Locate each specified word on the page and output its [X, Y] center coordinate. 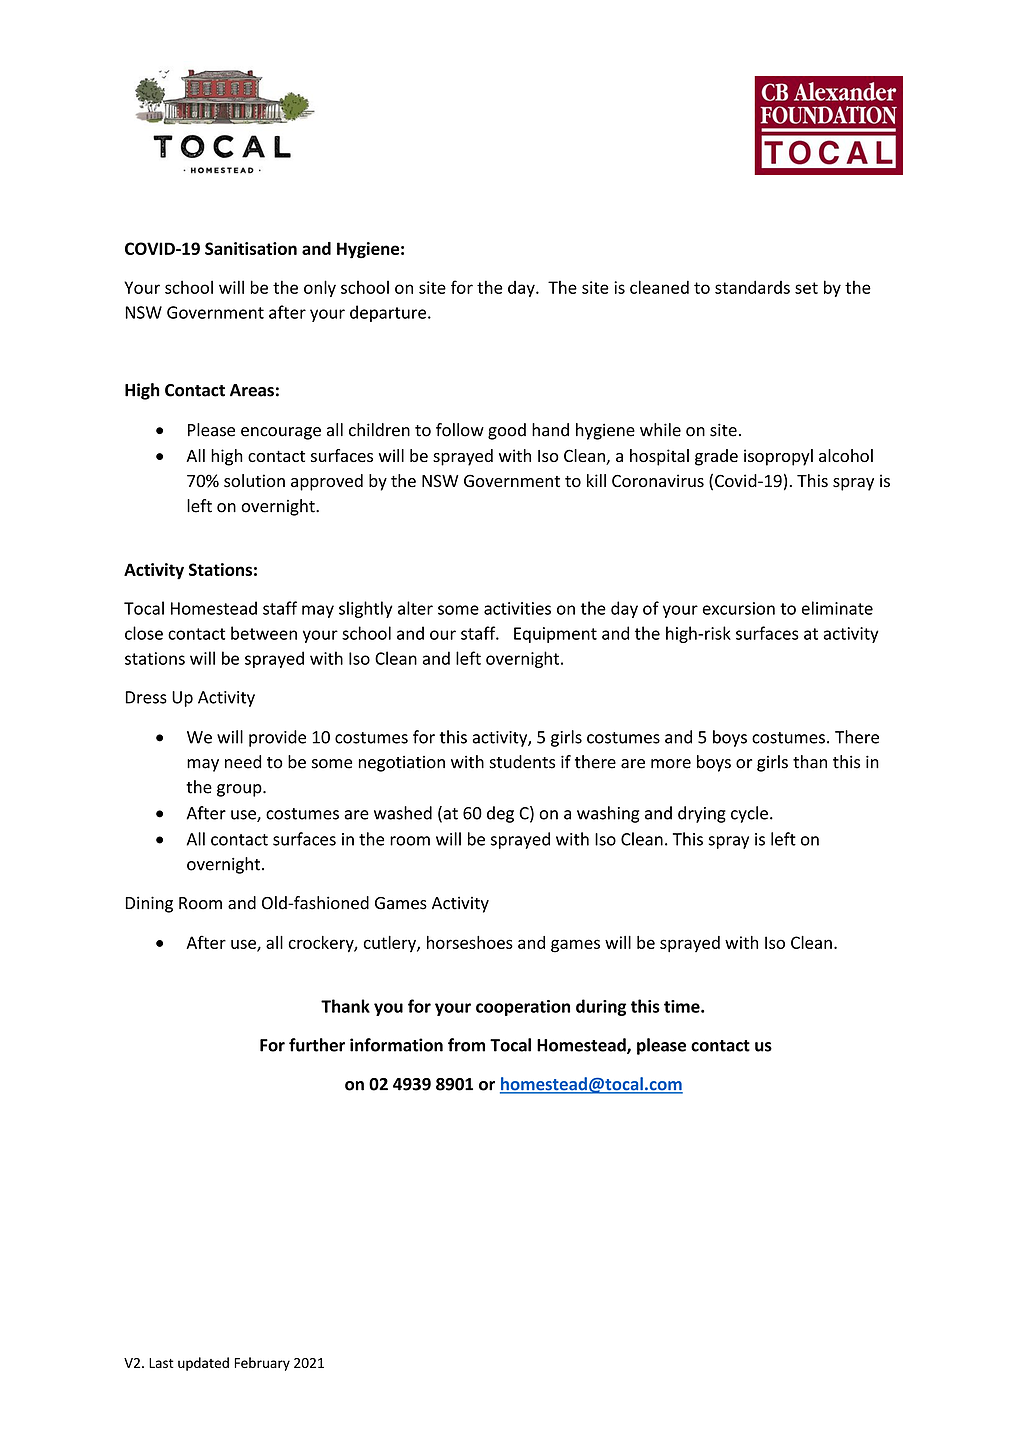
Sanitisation [251, 248]
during [601, 1007]
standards [752, 287]
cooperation [523, 1008]
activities [517, 608]
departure [388, 313]
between [264, 633]
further [317, 1045]
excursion [739, 608]
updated [203, 1364]
